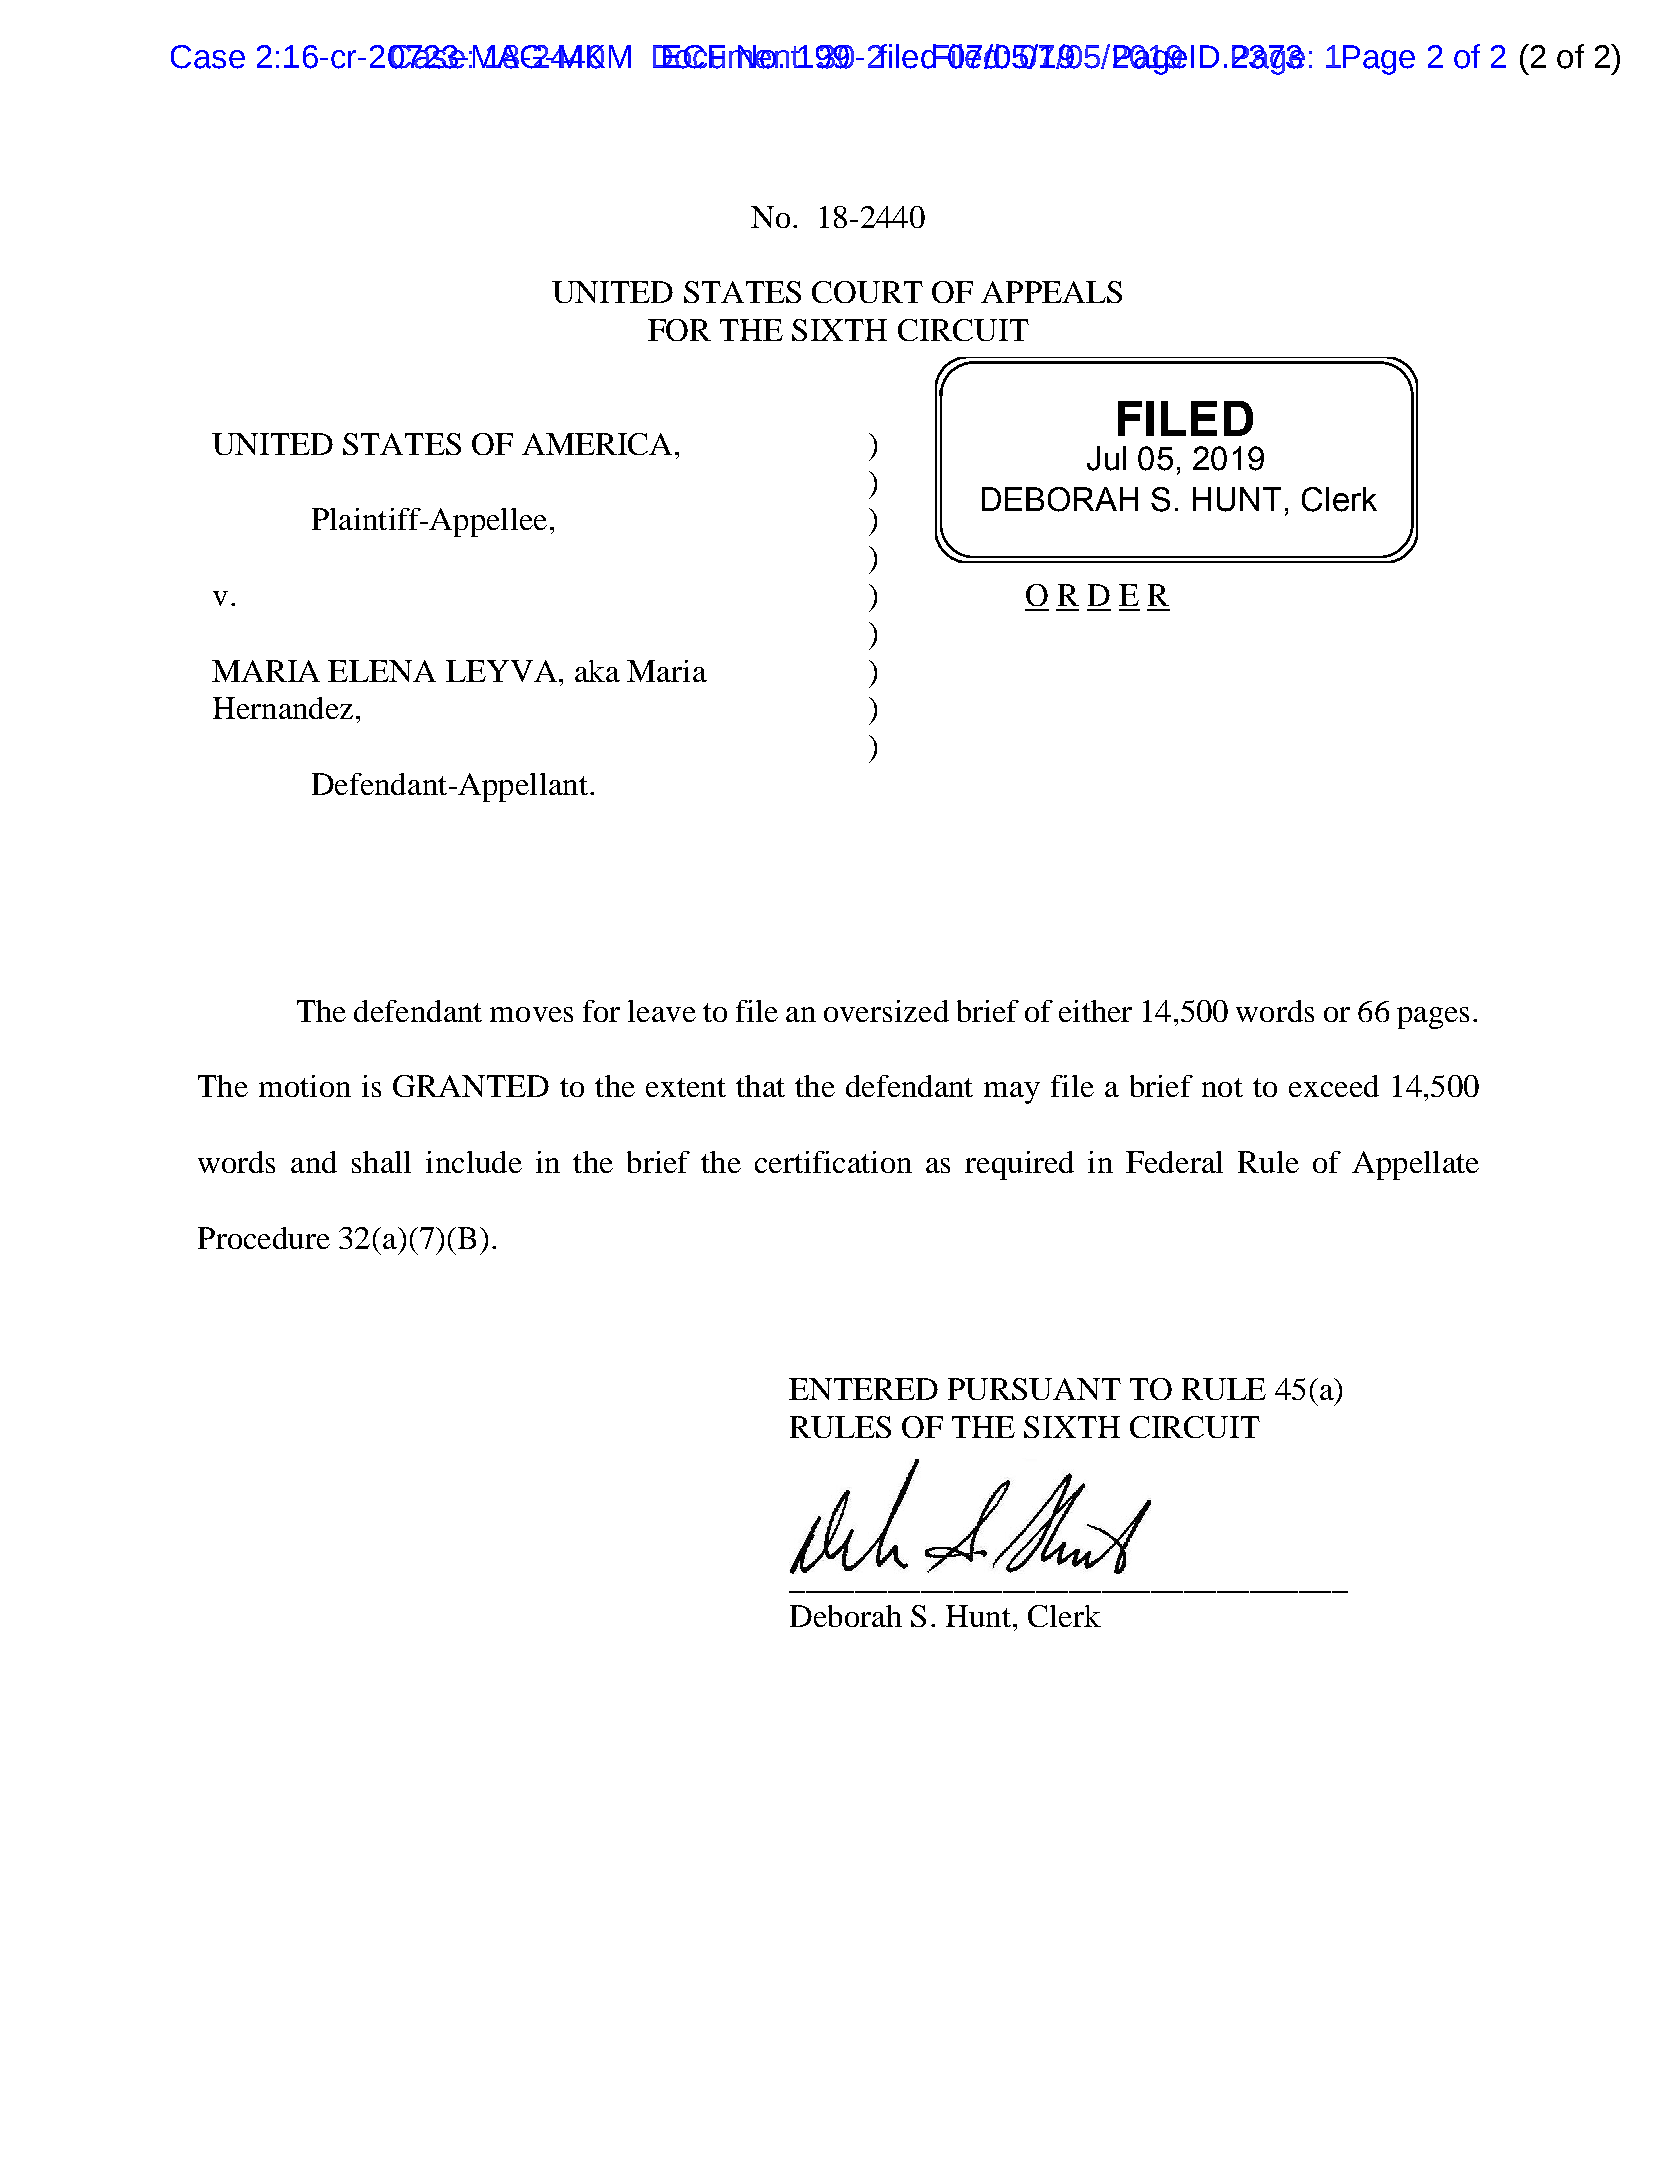 Image resolution: width=1677 pixels, height=2170 pixels. Describe the element at coordinates (1051, 292) in the page. I see `APPEALS` at that location.
